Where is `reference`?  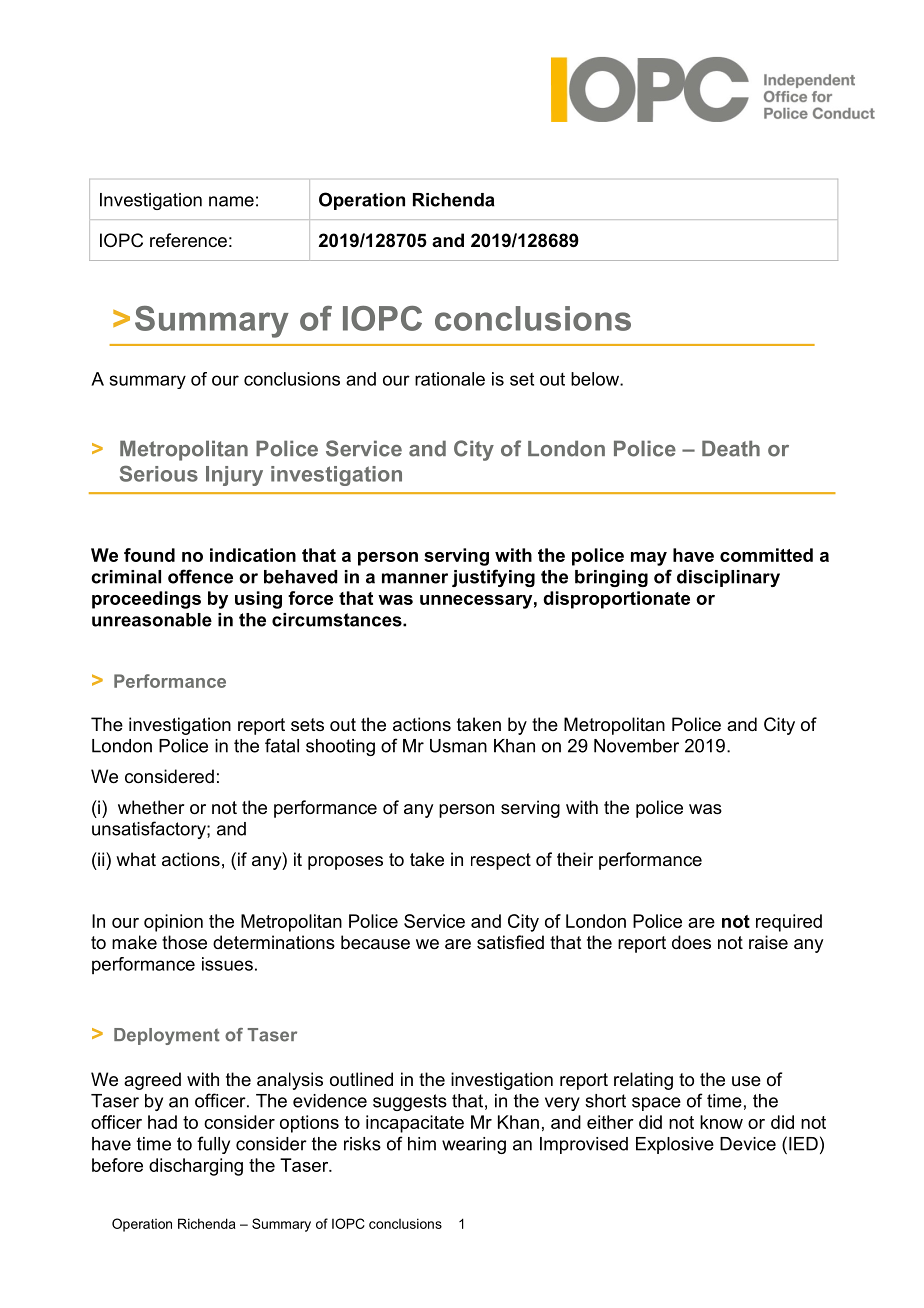
reference is located at coordinates (188, 240).
